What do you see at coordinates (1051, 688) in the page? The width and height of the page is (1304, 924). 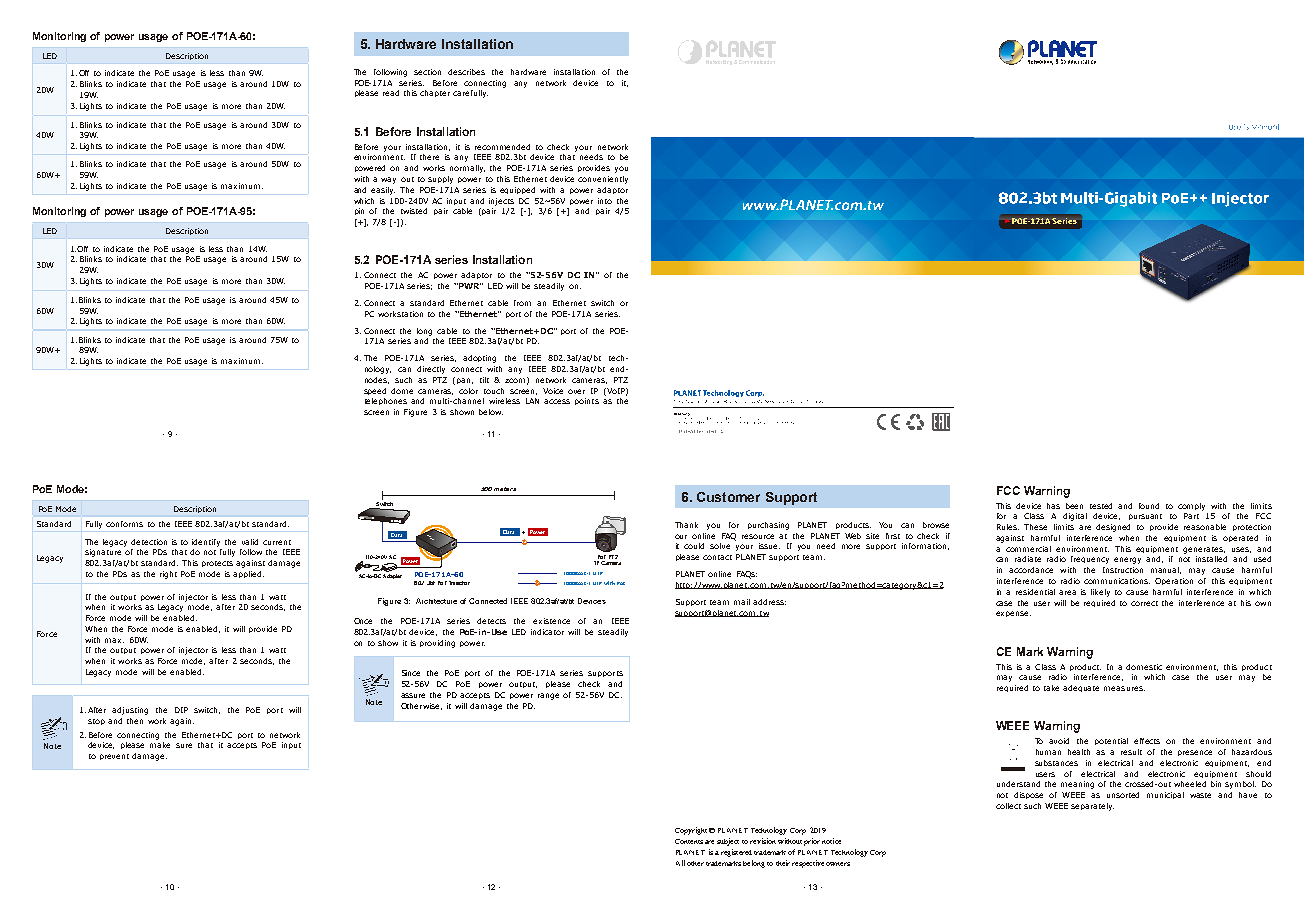 I see `take` at bounding box center [1051, 688].
